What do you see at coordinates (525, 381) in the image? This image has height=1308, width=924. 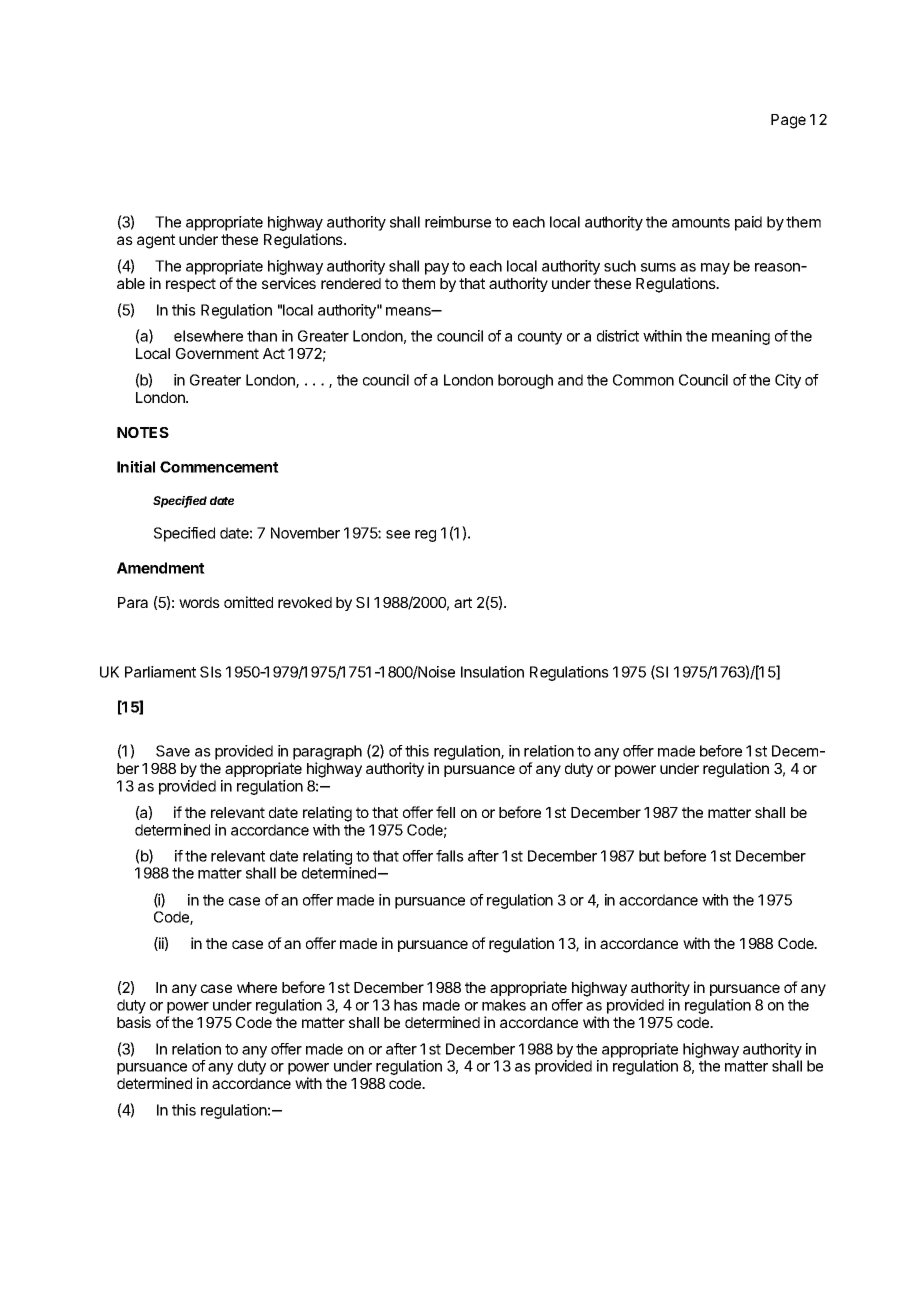 I see `borough` at bounding box center [525, 381].
